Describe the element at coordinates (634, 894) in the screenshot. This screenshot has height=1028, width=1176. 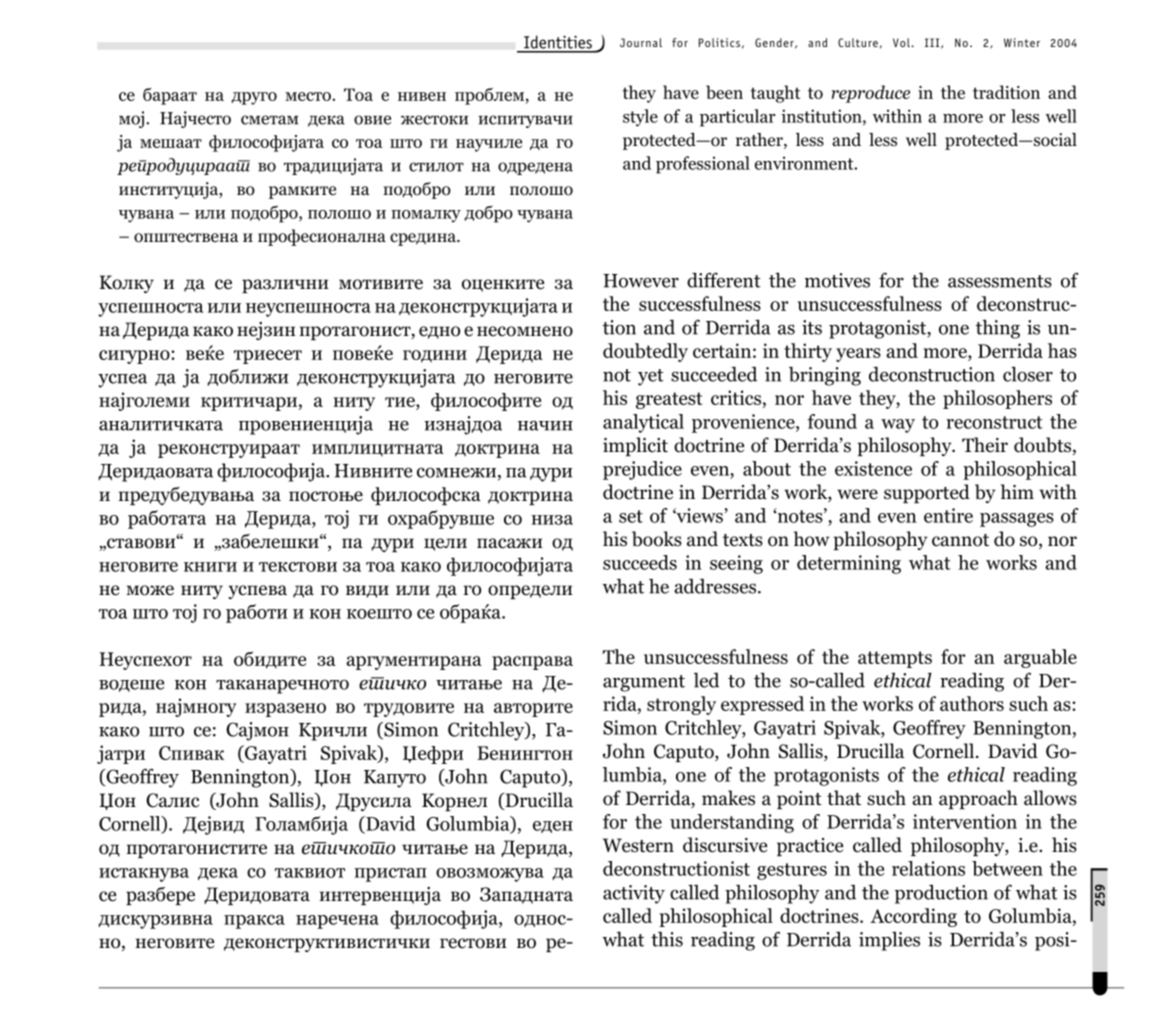
I see `activity` at that location.
